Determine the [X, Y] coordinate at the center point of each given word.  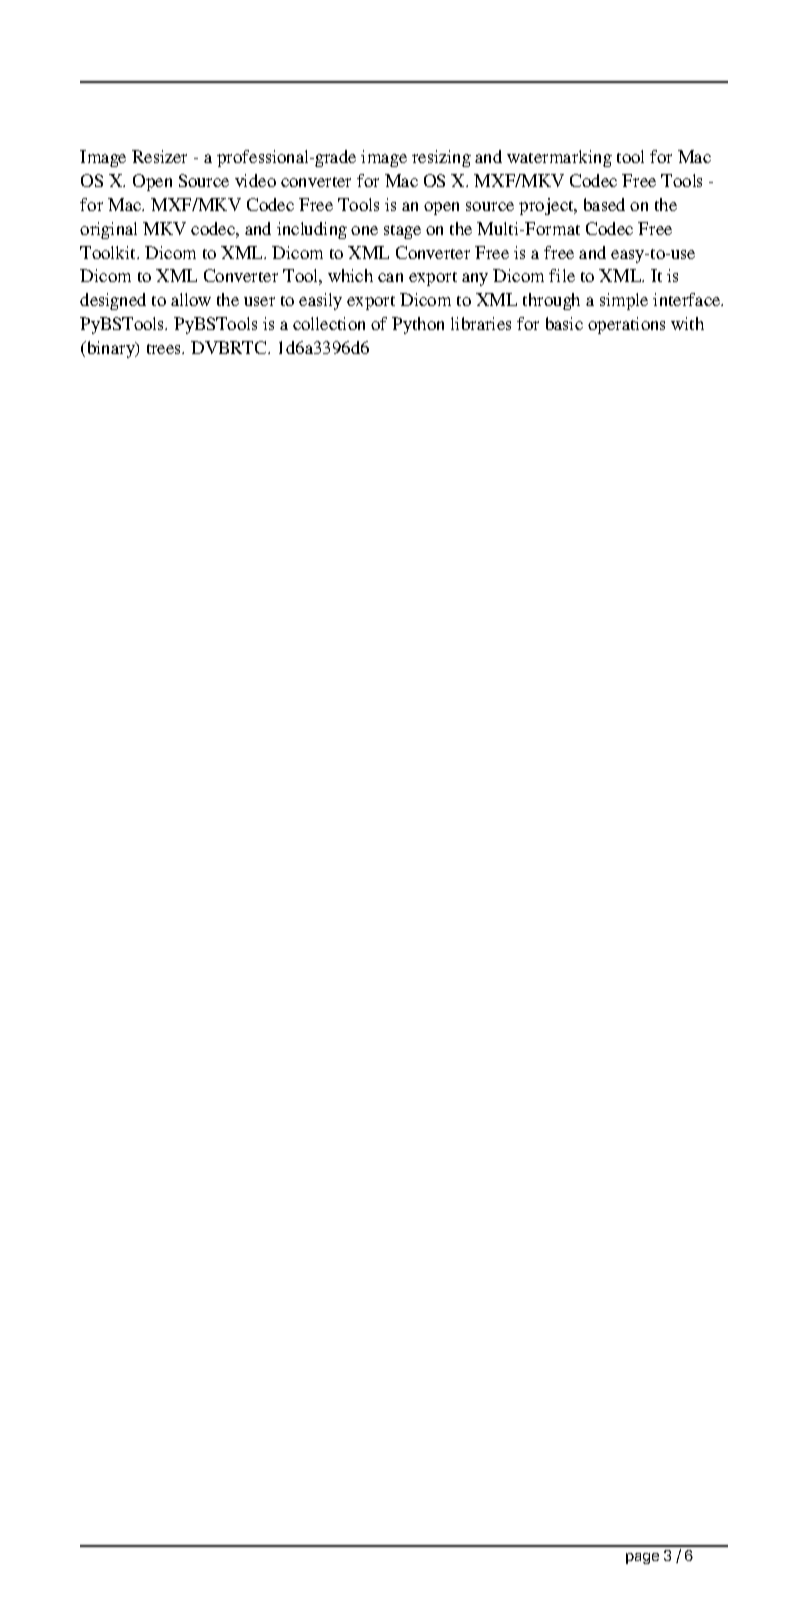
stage [402, 232]
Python [418, 325]
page [642, 1558]
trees [165, 349]
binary [111, 349]
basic [564, 323]
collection [329, 323]
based [604, 204]
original [108, 230]
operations [626, 325]
